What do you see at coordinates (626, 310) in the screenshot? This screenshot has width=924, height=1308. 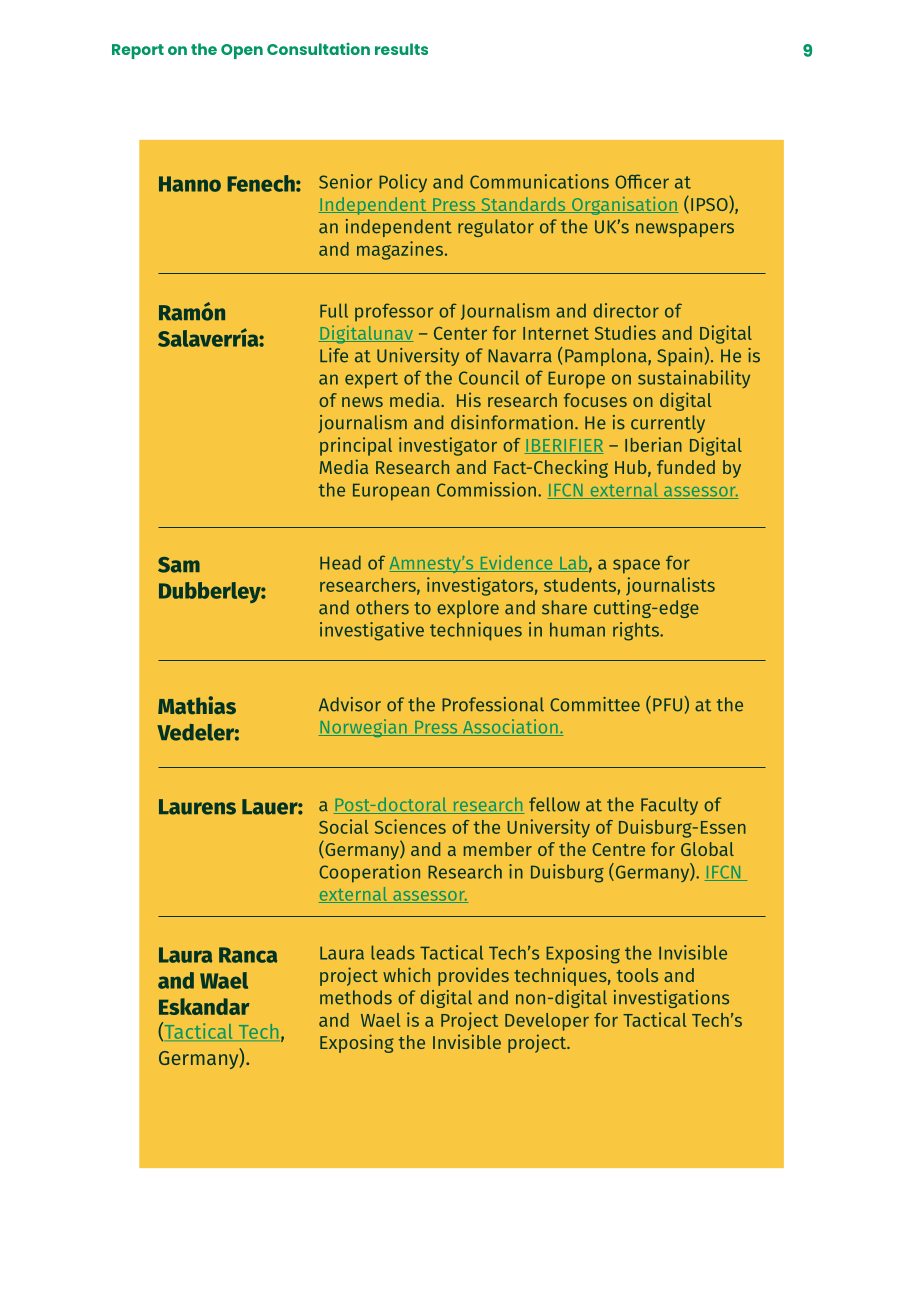 I see `director` at bounding box center [626, 310].
